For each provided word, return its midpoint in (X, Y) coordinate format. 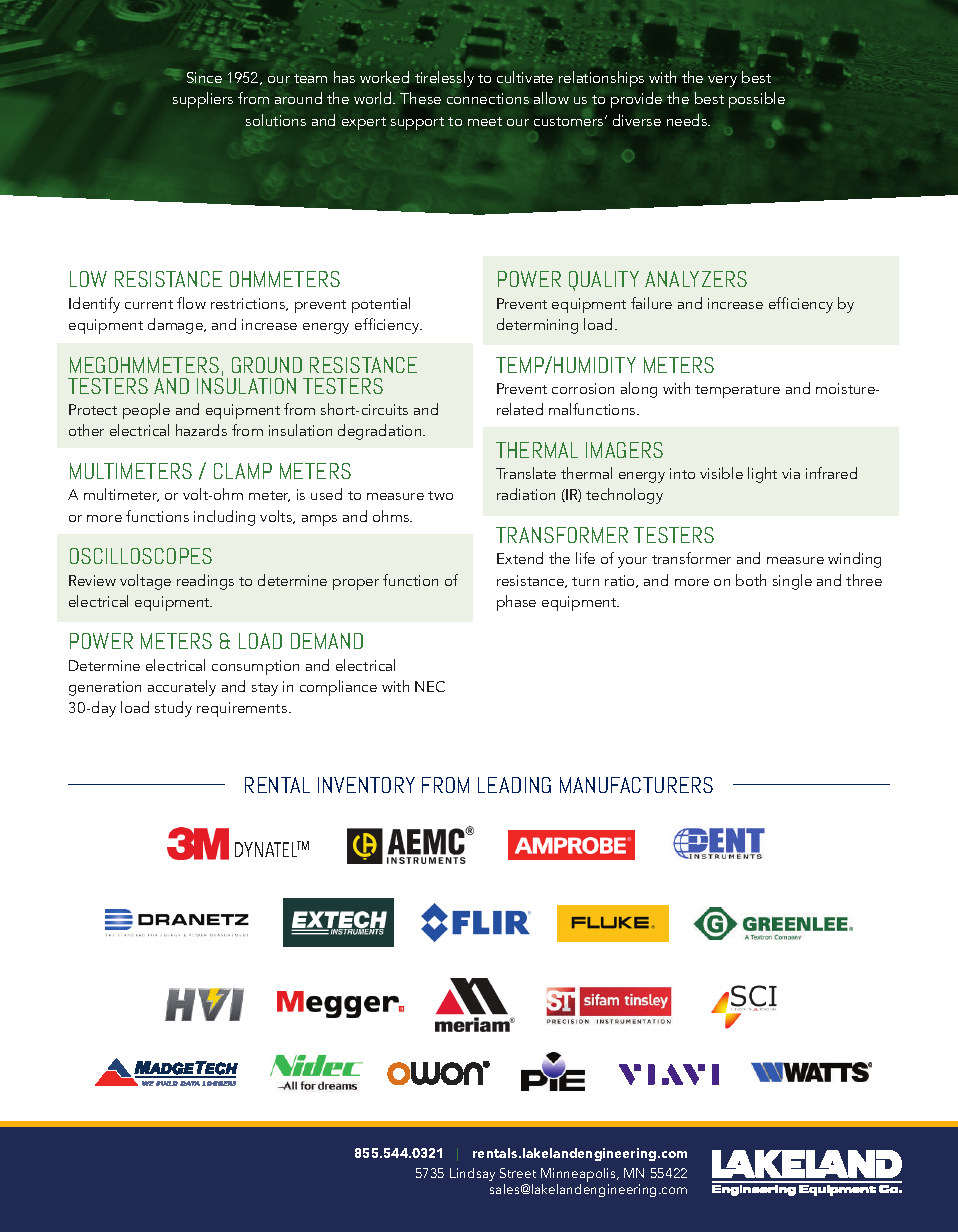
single (792, 582)
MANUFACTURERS (636, 785)
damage (177, 326)
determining (537, 326)
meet (485, 121)
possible (757, 100)
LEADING (514, 785)
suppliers (203, 100)
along (639, 390)
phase (516, 603)
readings (205, 582)
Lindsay (472, 1174)
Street (518, 1173)
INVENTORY (366, 785)
